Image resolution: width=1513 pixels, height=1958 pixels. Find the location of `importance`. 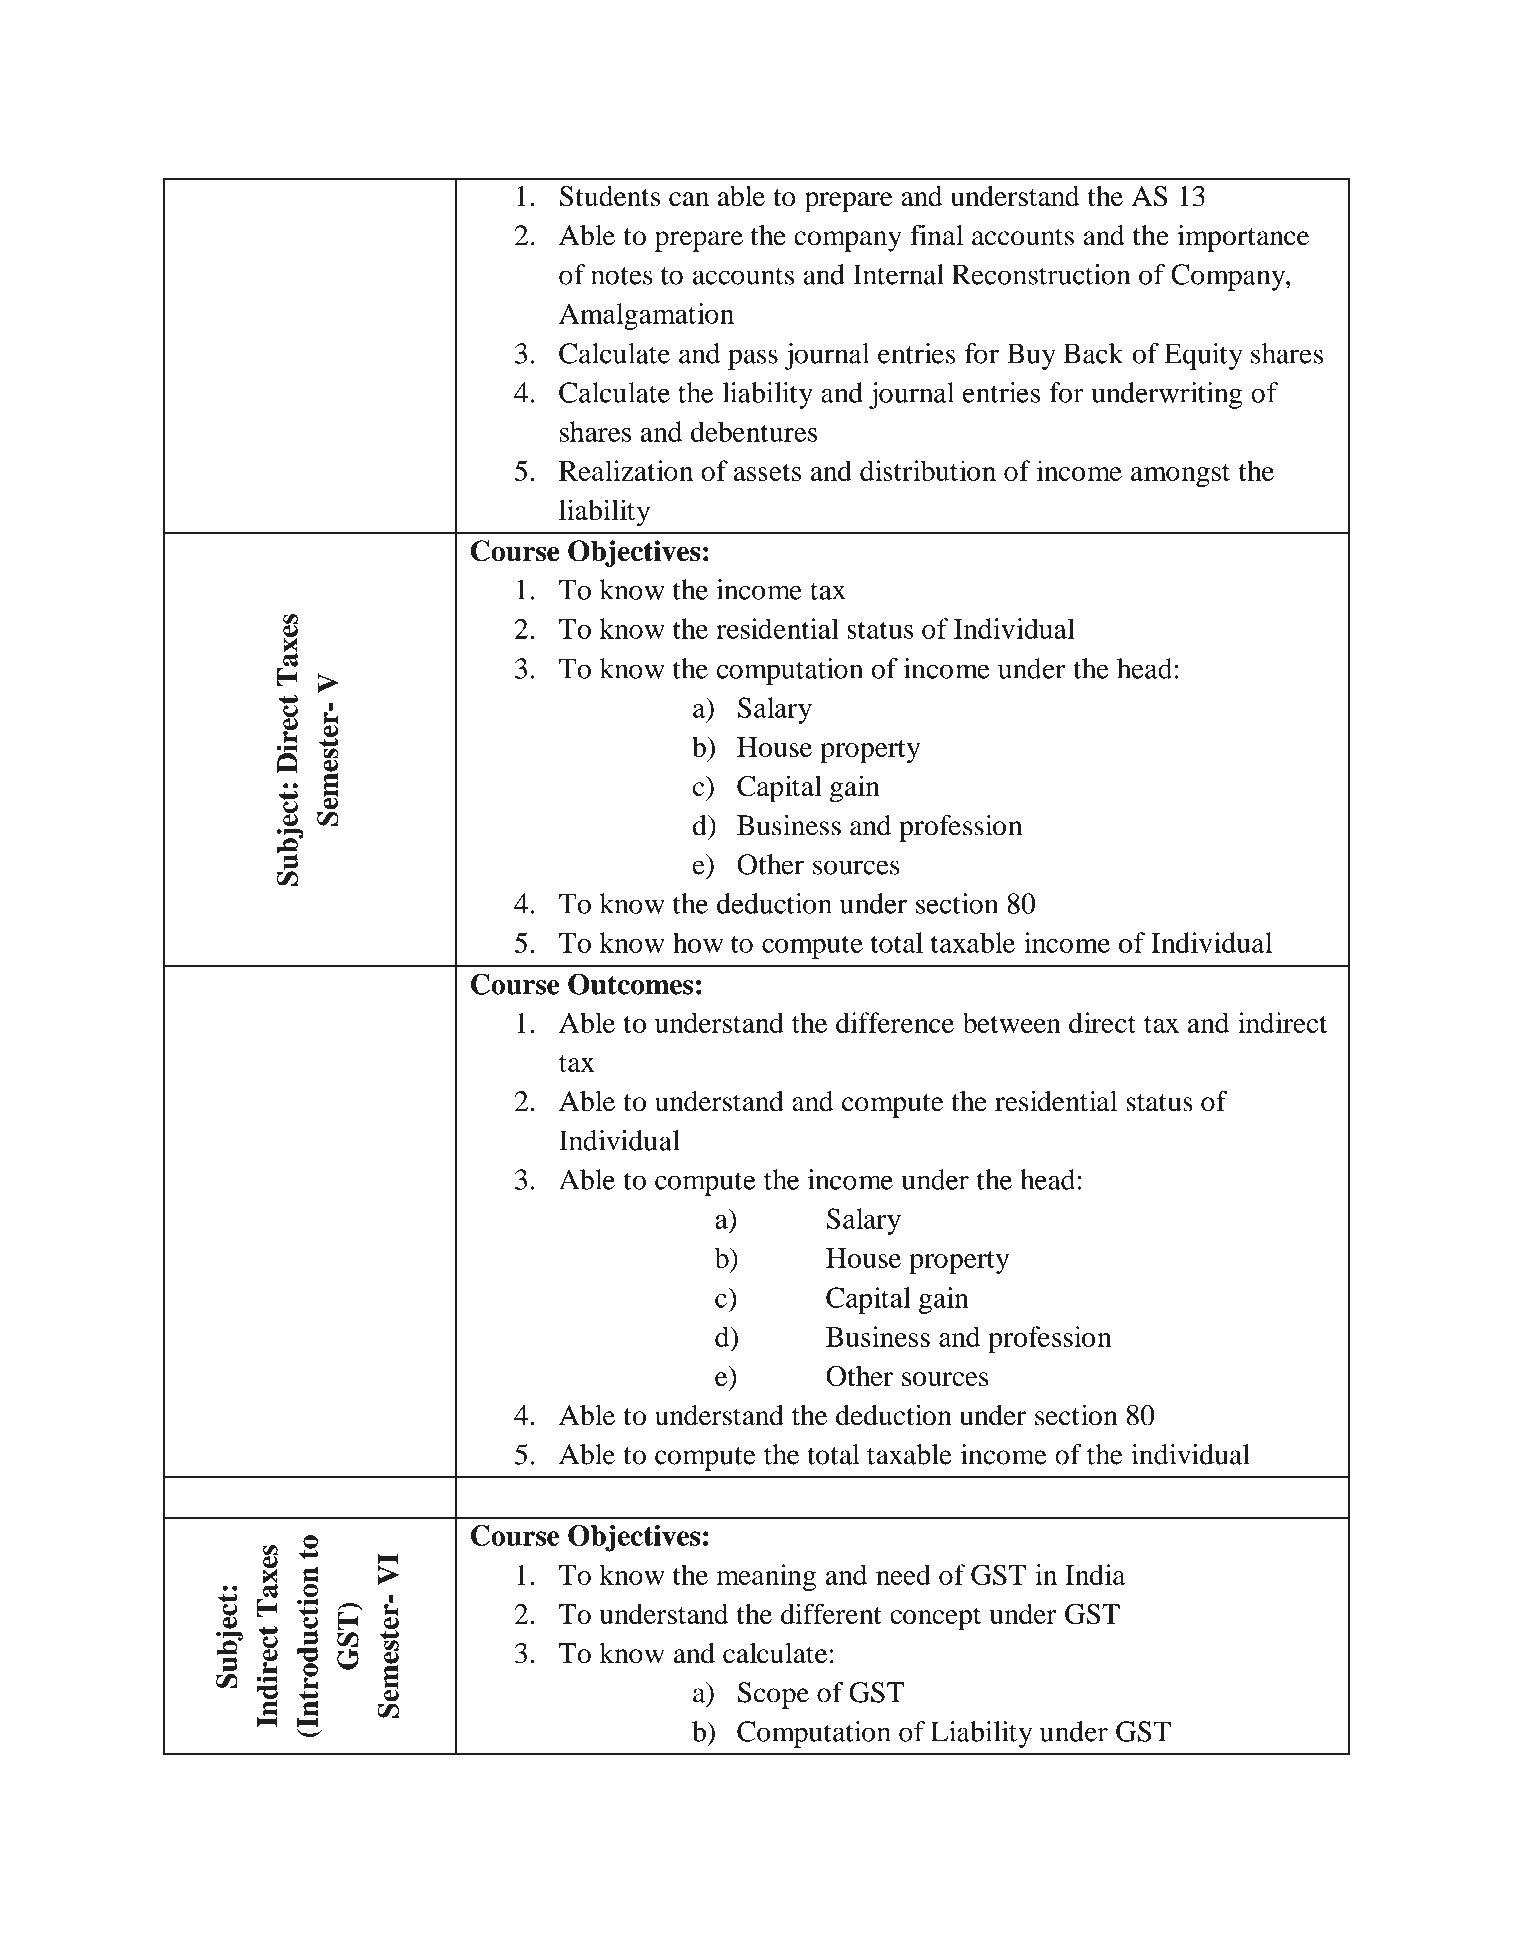

importance is located at coordinates (1243, 238).
